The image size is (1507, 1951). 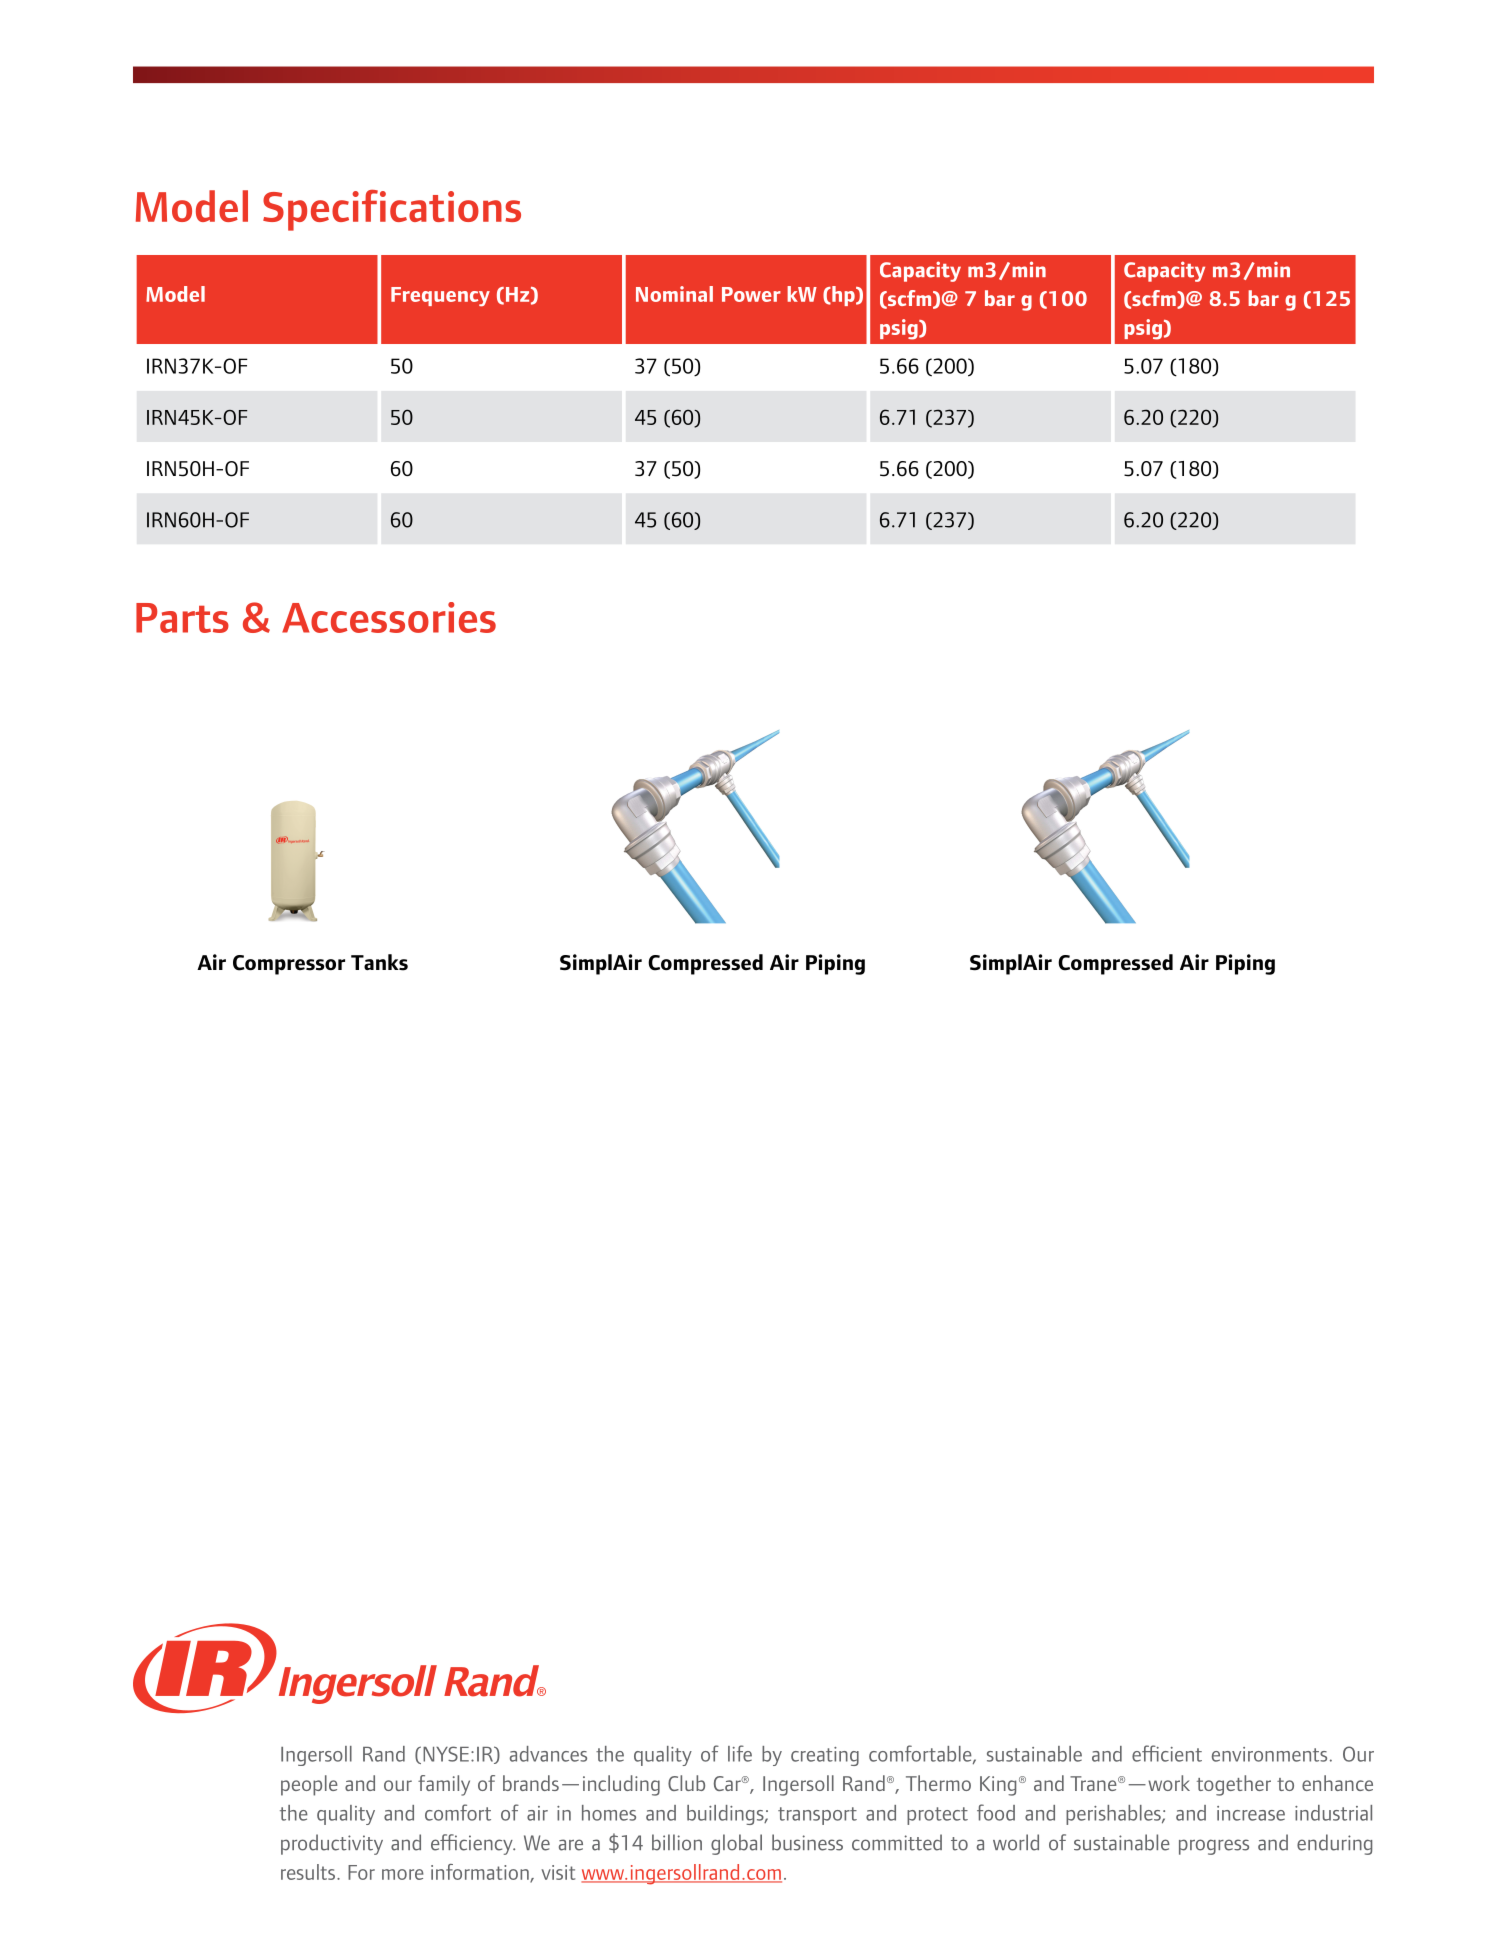 I want to click on global, so click(x=736, y=1844).
